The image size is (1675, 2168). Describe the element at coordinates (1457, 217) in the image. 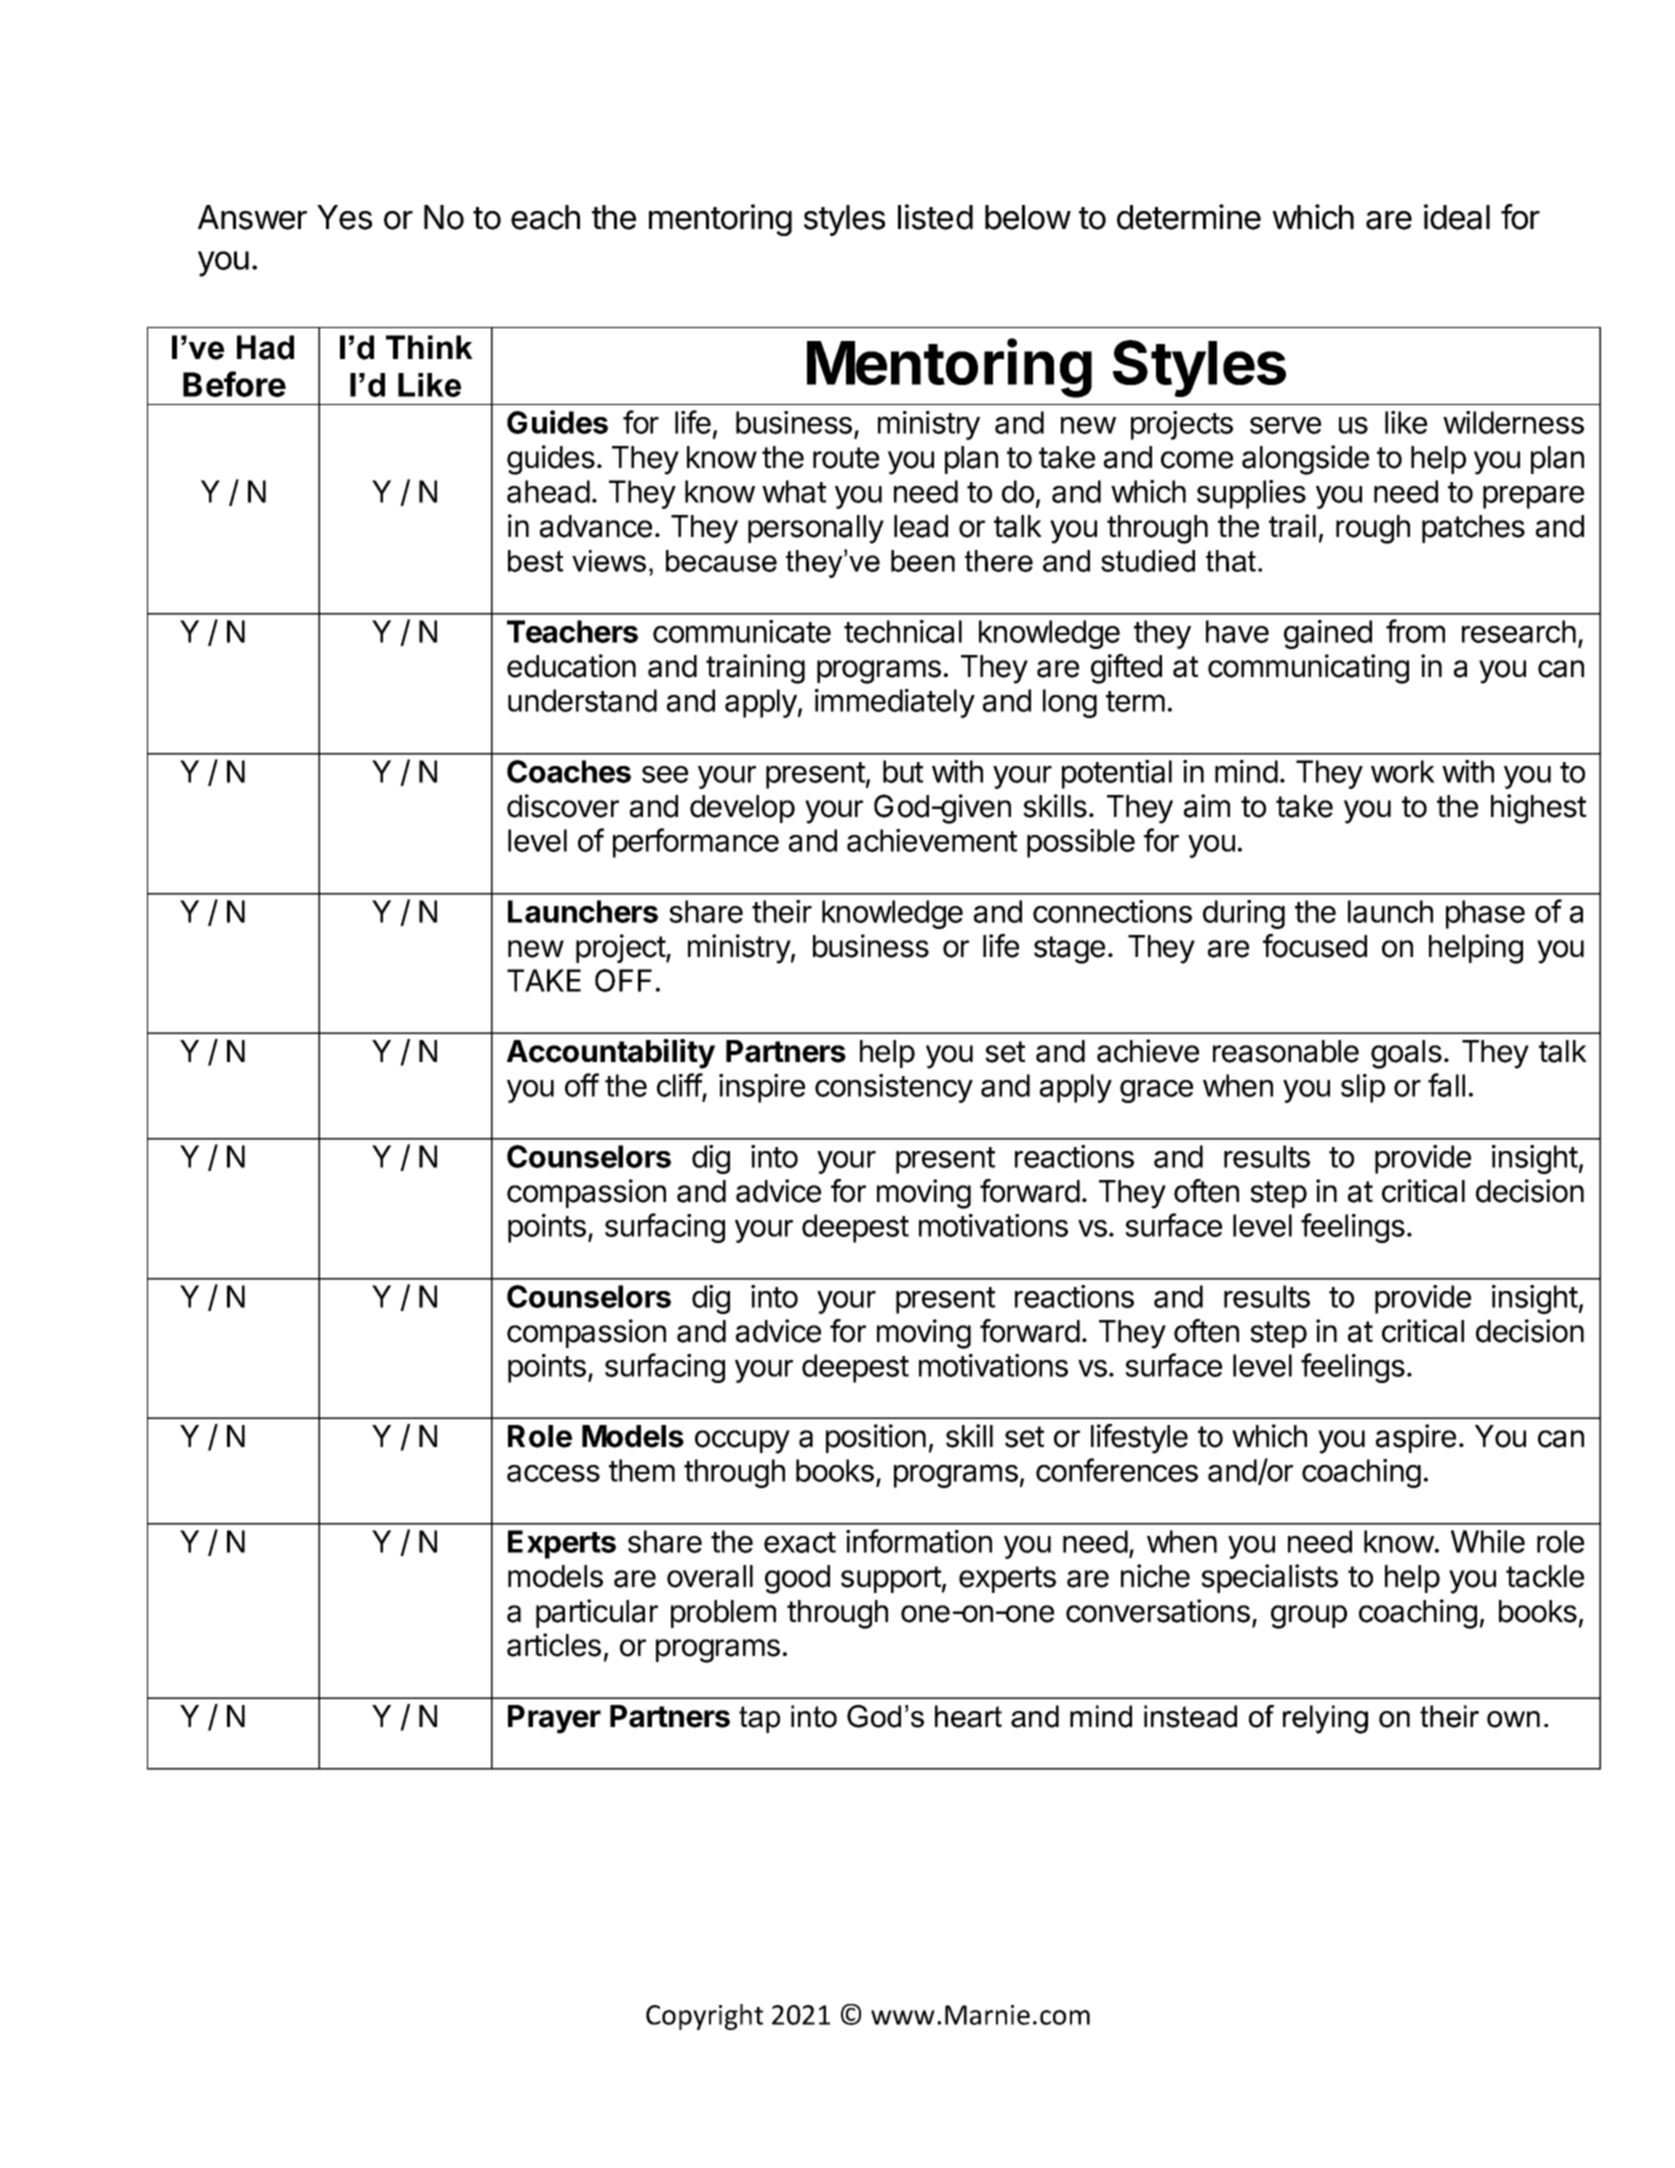

I see `ideal` at that location.
